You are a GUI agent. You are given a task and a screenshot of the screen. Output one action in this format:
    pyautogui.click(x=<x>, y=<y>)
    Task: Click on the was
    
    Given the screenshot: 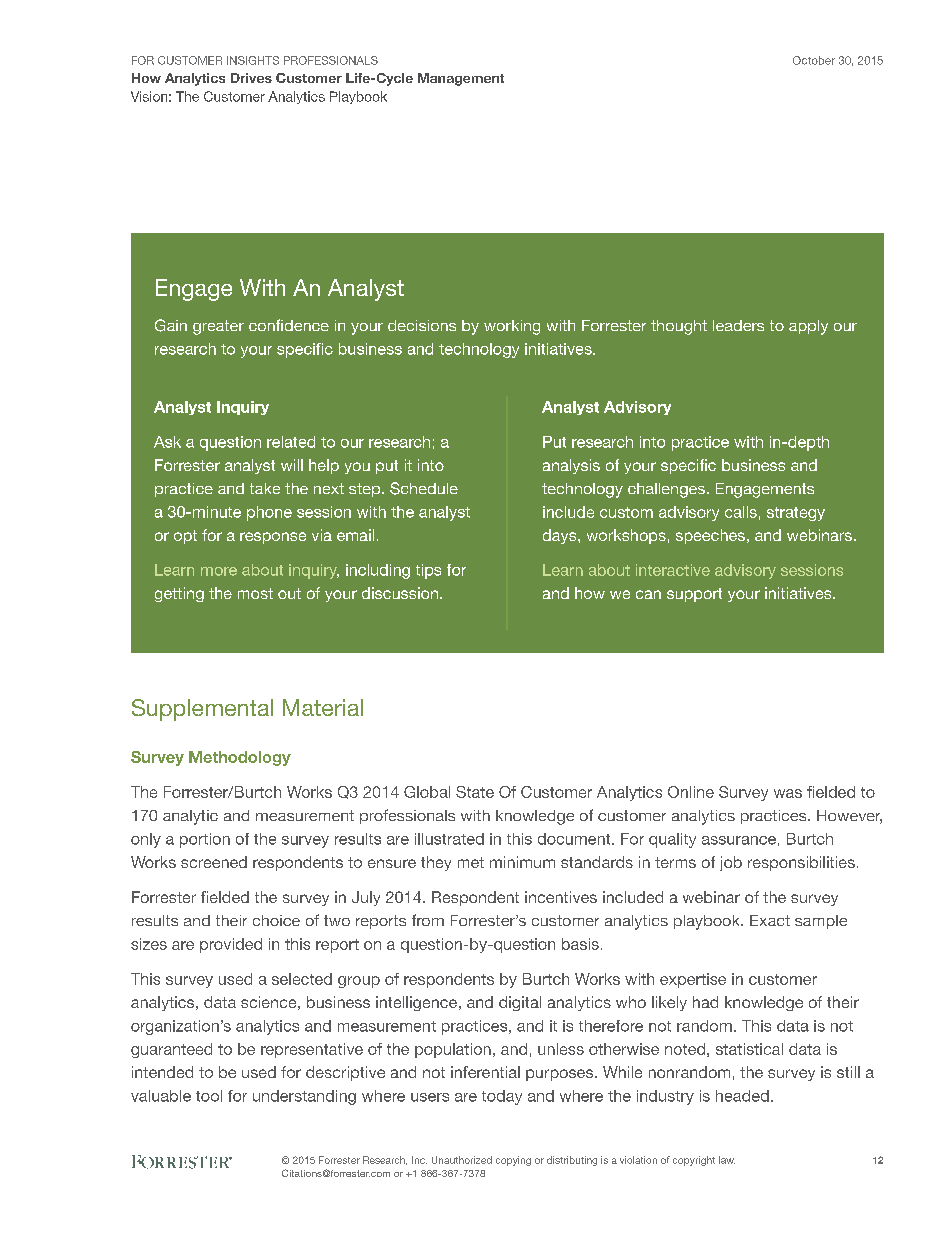 What is the action you would take?
    pyautogui.click(x=788, y=793)
